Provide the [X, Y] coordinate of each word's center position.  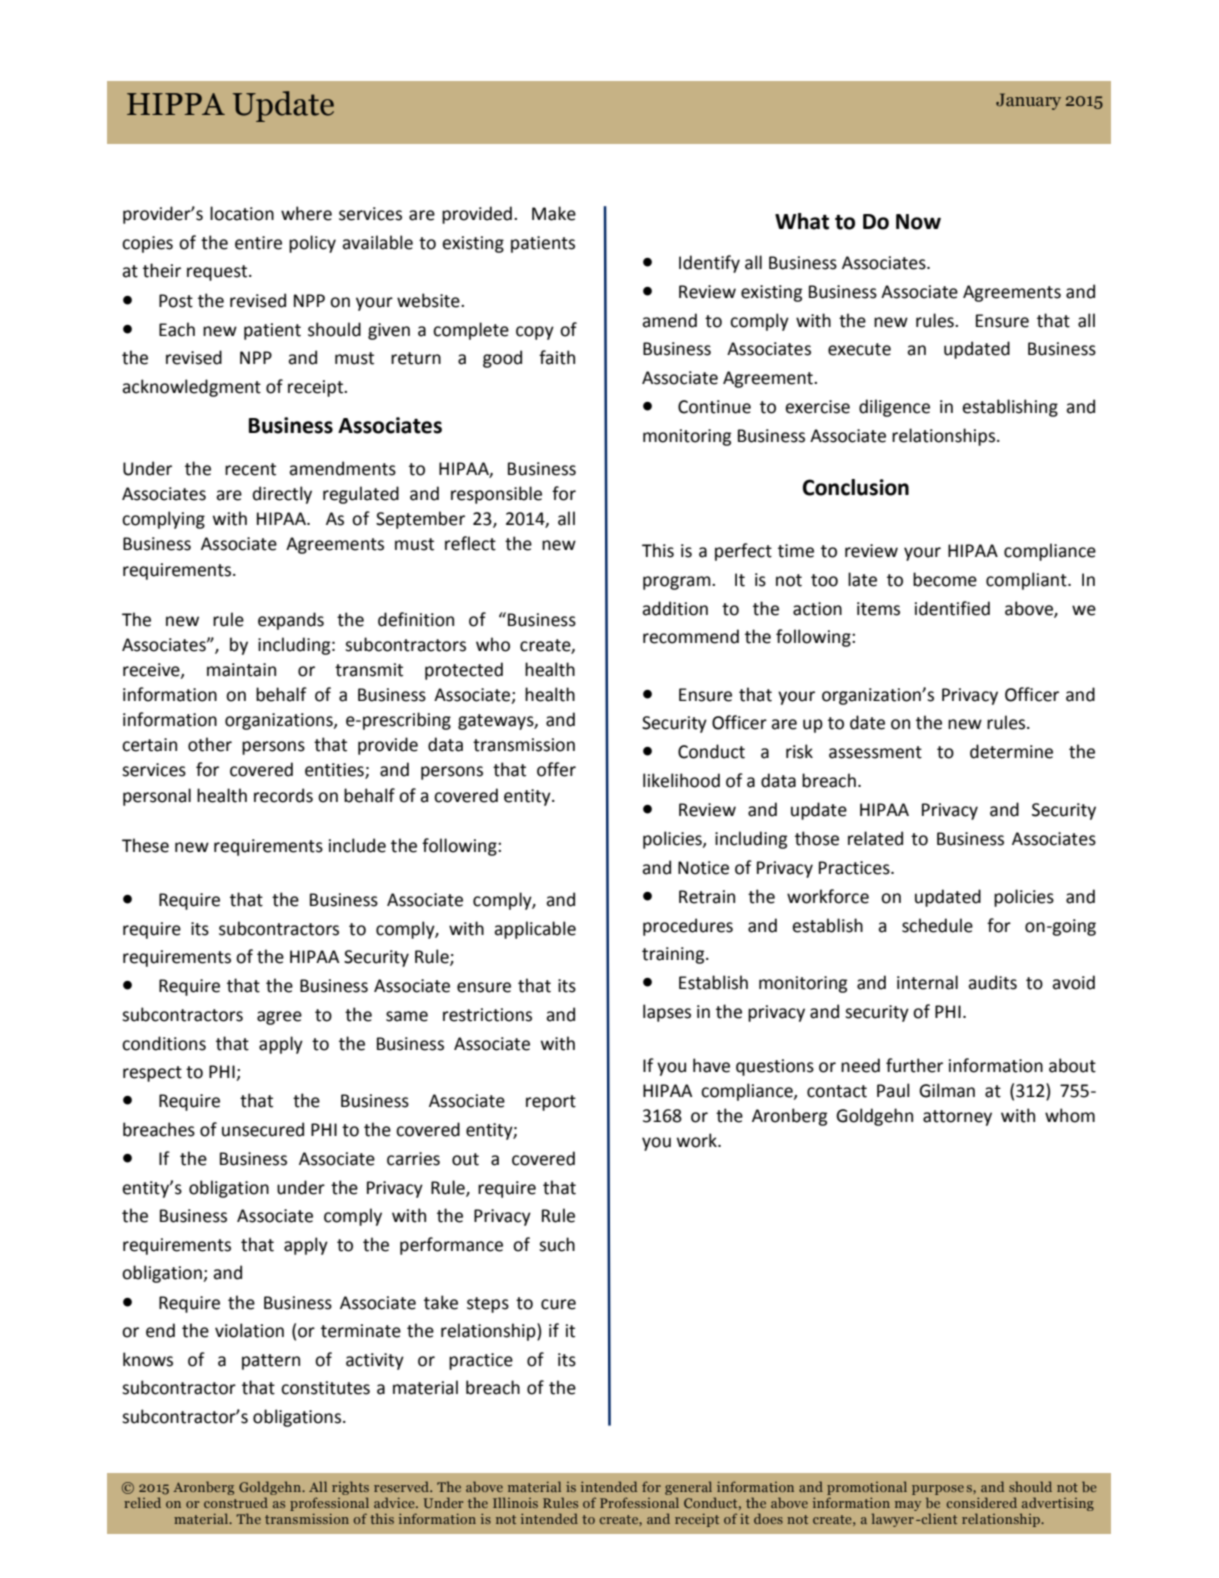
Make [554, 213]
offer [556, 769]
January [1028, 101]
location [242, 213]
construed [236, 1502]
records [283, 795]
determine [1011, 751]
